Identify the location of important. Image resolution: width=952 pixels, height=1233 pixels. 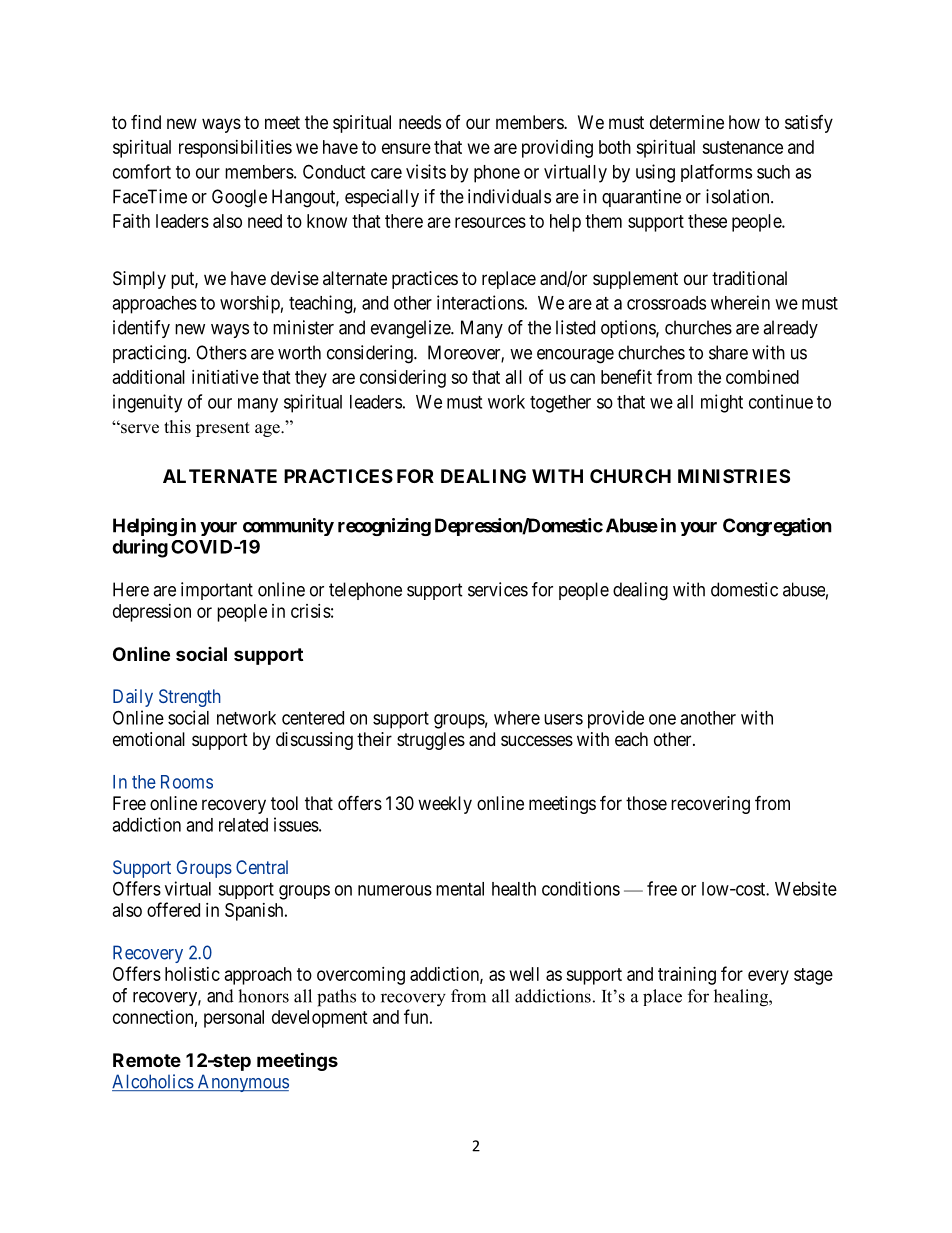
(217, 591).
